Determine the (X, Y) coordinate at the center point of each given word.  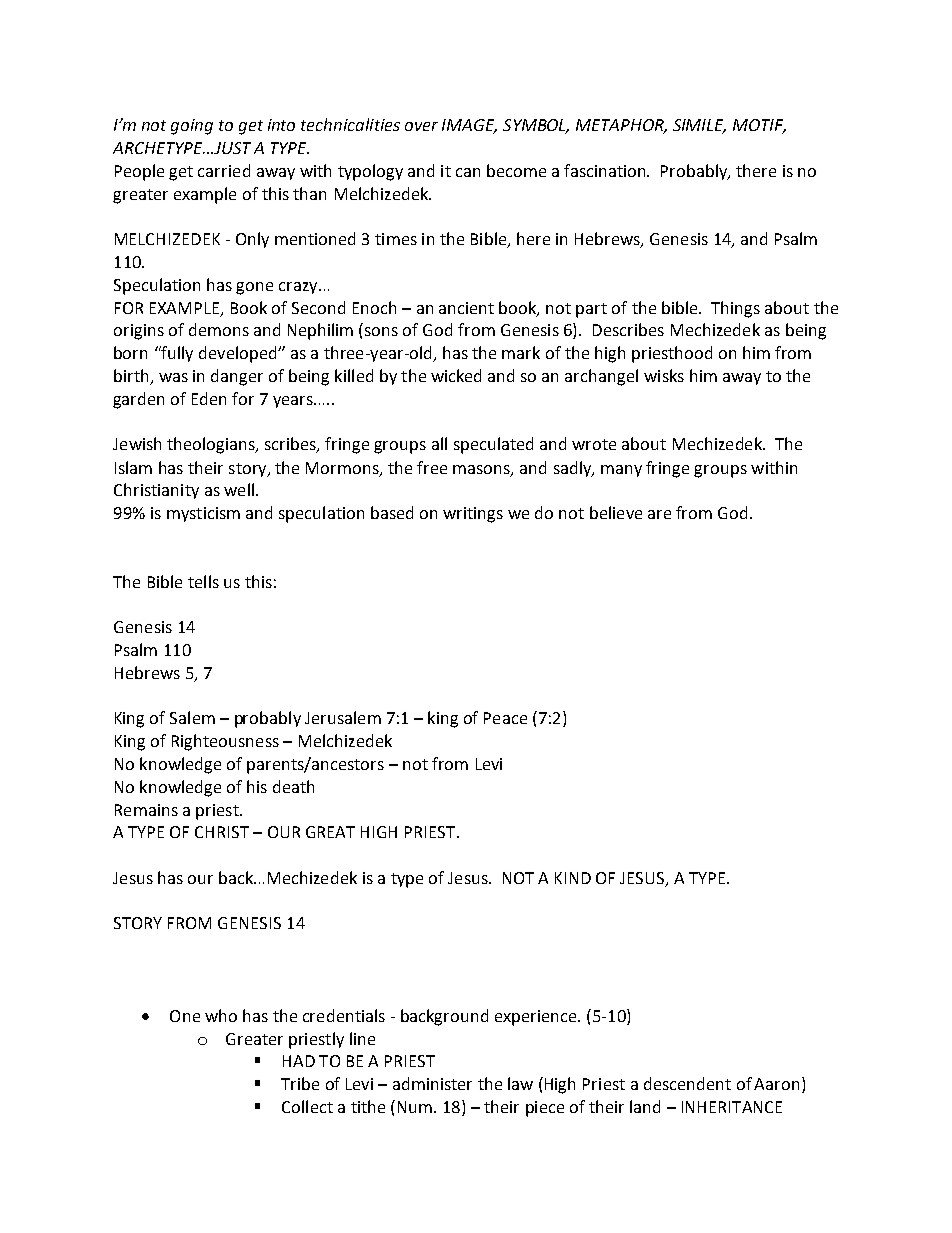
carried (224, 170)
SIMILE (699, 126)
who (221, 1015)
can (468, 172)
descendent (687, 1083)
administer (432, 1083)
